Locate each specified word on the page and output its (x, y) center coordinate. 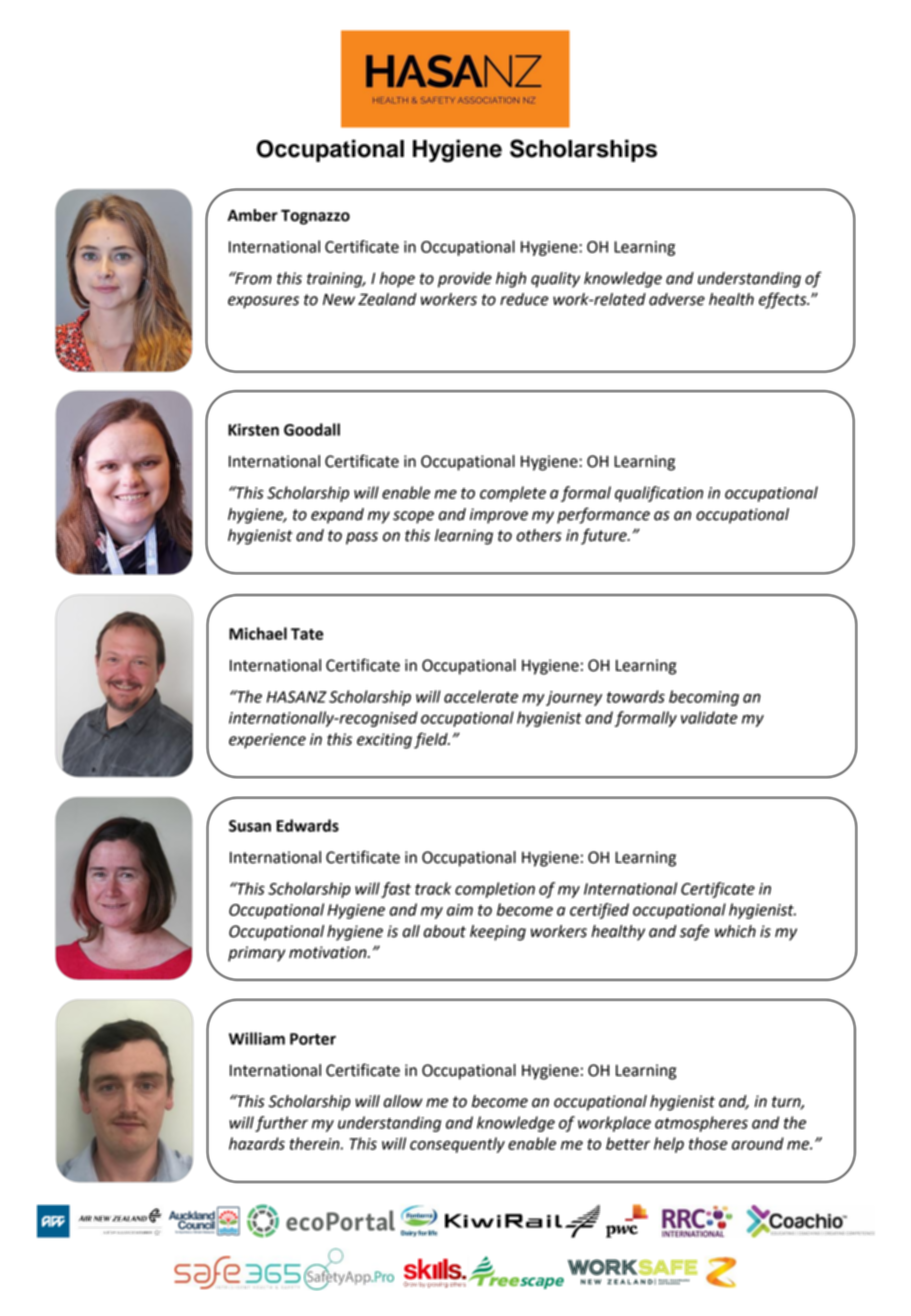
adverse (677, 299)
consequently (457, 1145)
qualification (659, 494)
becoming (704, 698)
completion (495, 890)
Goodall (312, 429)
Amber (252, 215)
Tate (307, 634)
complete (513, 494)
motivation (329, 952)
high (511, 280)
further (281, 1124)
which (735, 931)
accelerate (481, 696)
